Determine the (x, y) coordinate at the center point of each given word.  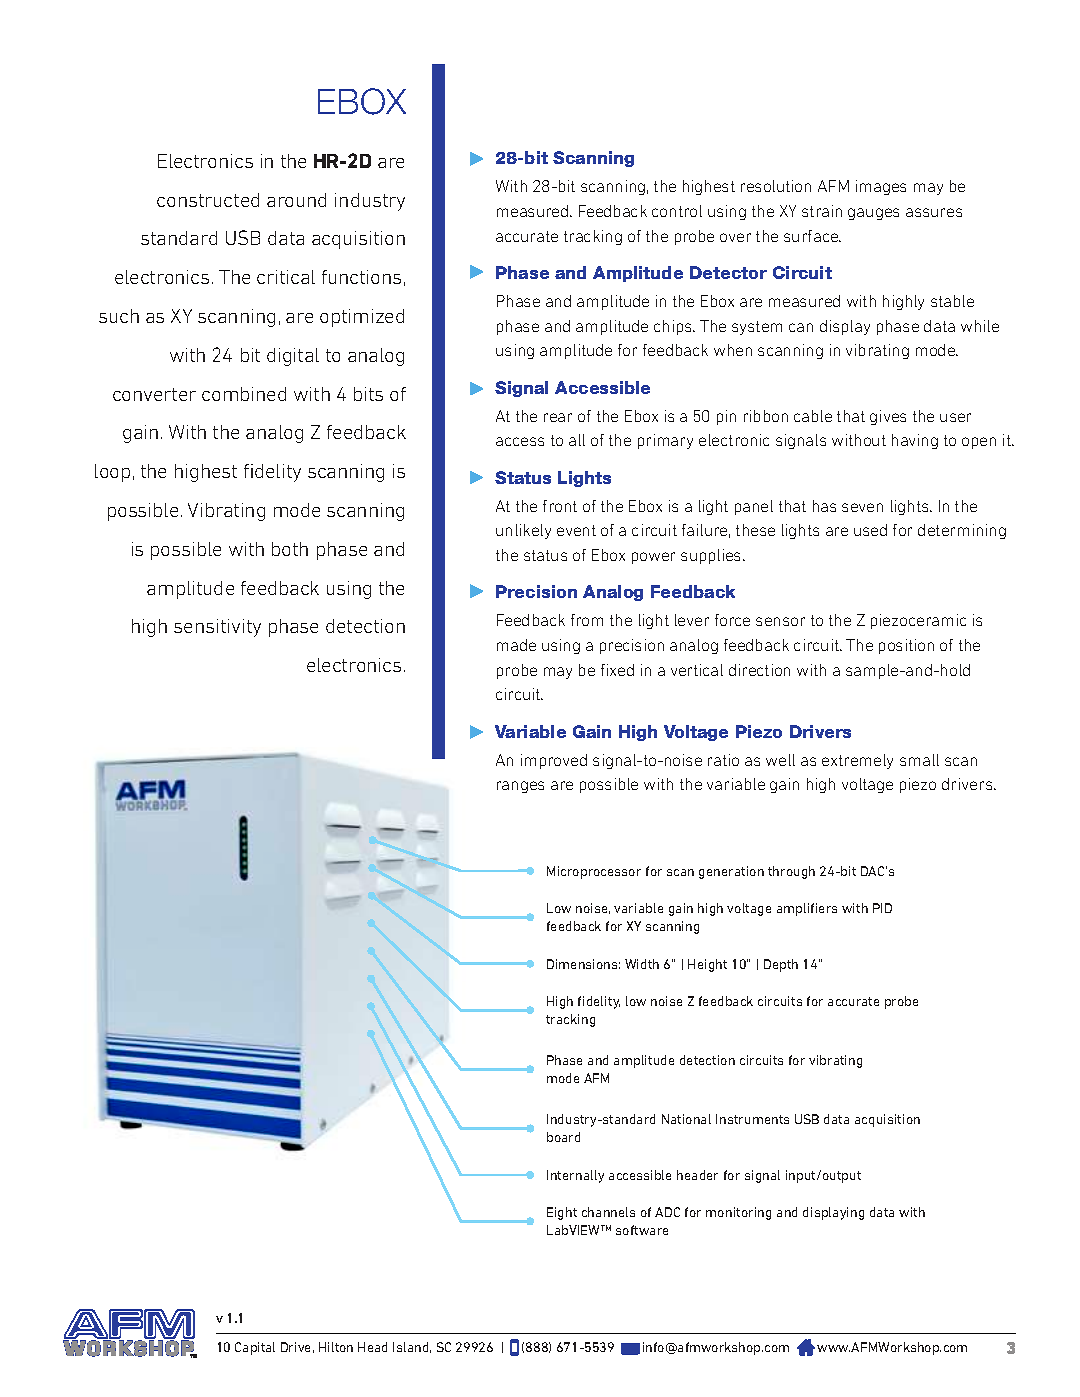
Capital (255, 1348)
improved (554, 761)
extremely (857, 761)
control (677, 211)
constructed (208, 200)
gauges (873, 214)
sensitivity (217, 628)
